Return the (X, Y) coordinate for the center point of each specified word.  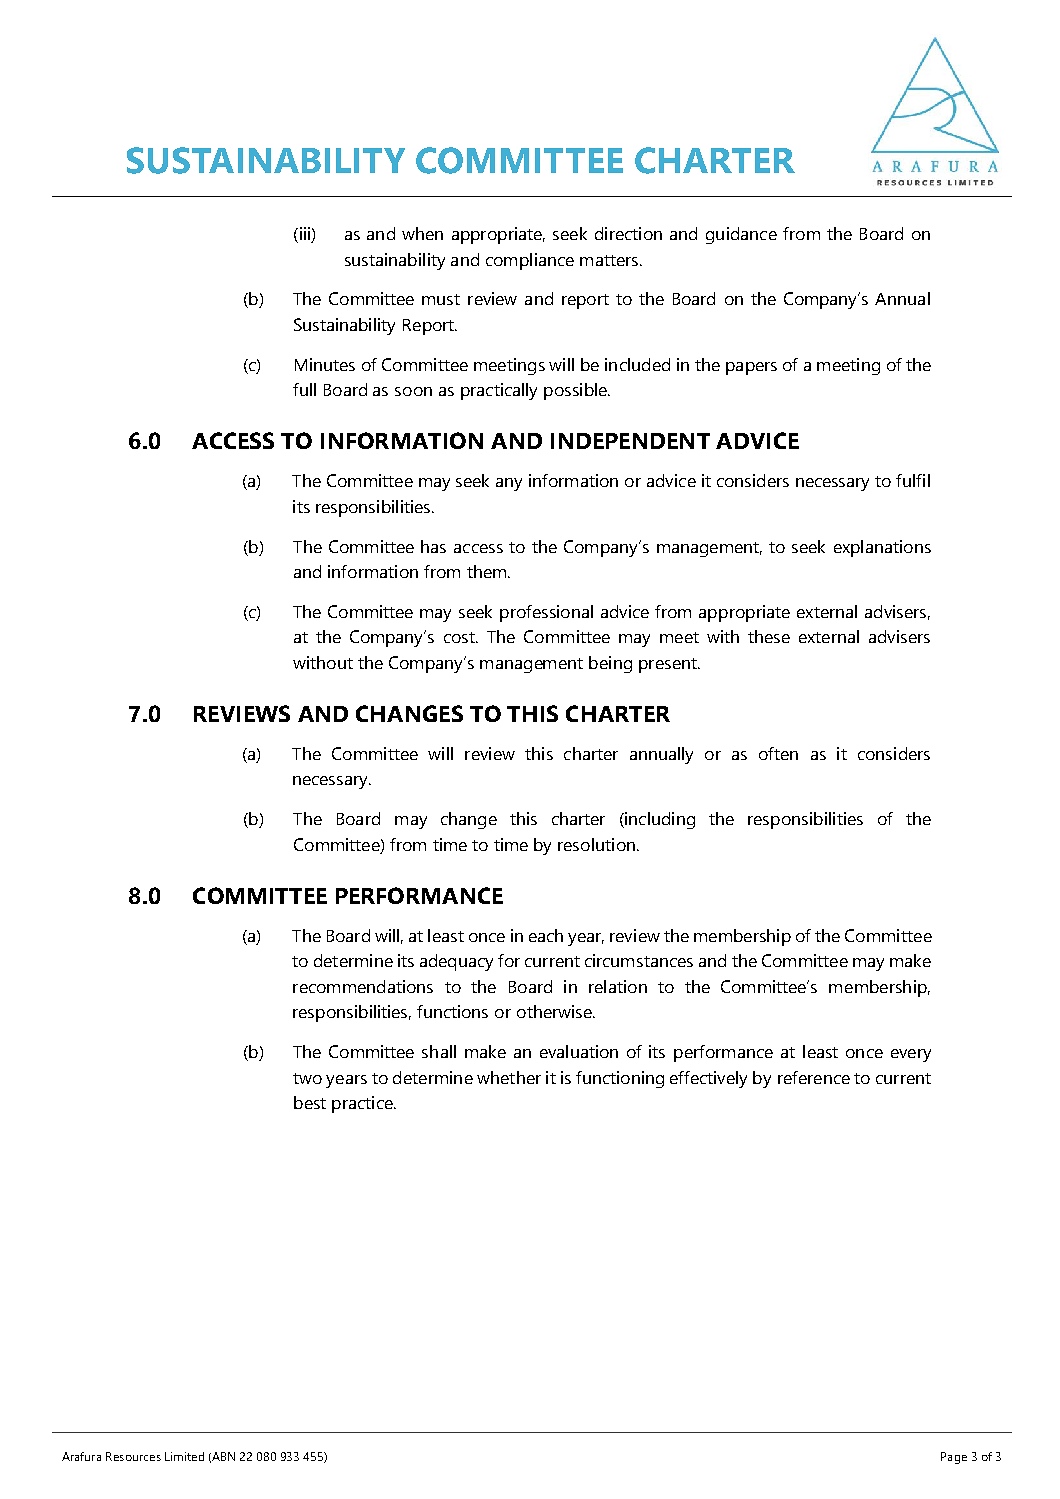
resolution (596, 844)
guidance (741, 235)
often (778, 753)
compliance (530, 261)
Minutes (325, 364)
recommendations (363, 986)
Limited (184, 1456)
